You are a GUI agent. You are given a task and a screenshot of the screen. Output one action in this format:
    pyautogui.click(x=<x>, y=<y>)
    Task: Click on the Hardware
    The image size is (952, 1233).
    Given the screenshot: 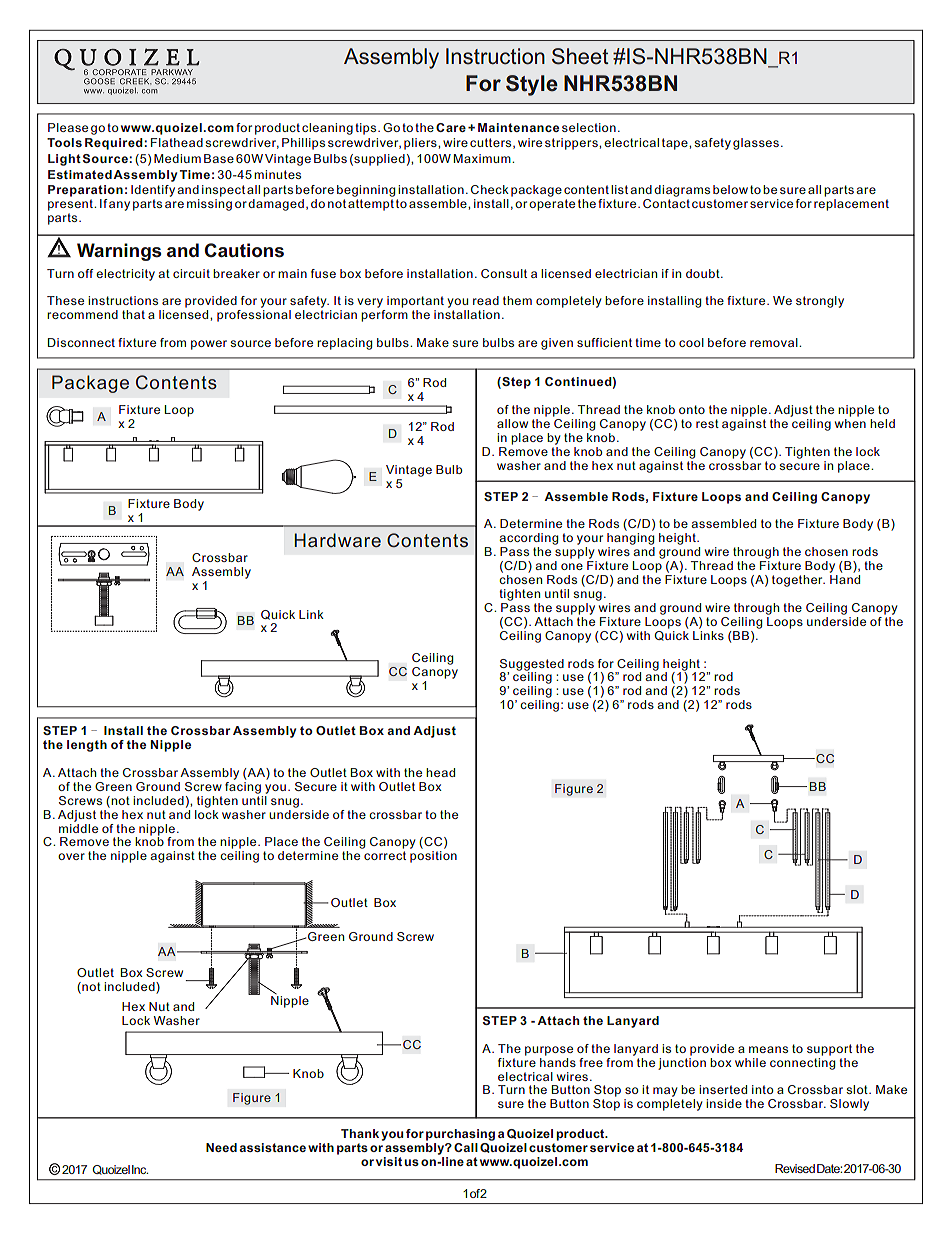 What is the action you would take?
    pyautogui.click(x=337, y=540)
